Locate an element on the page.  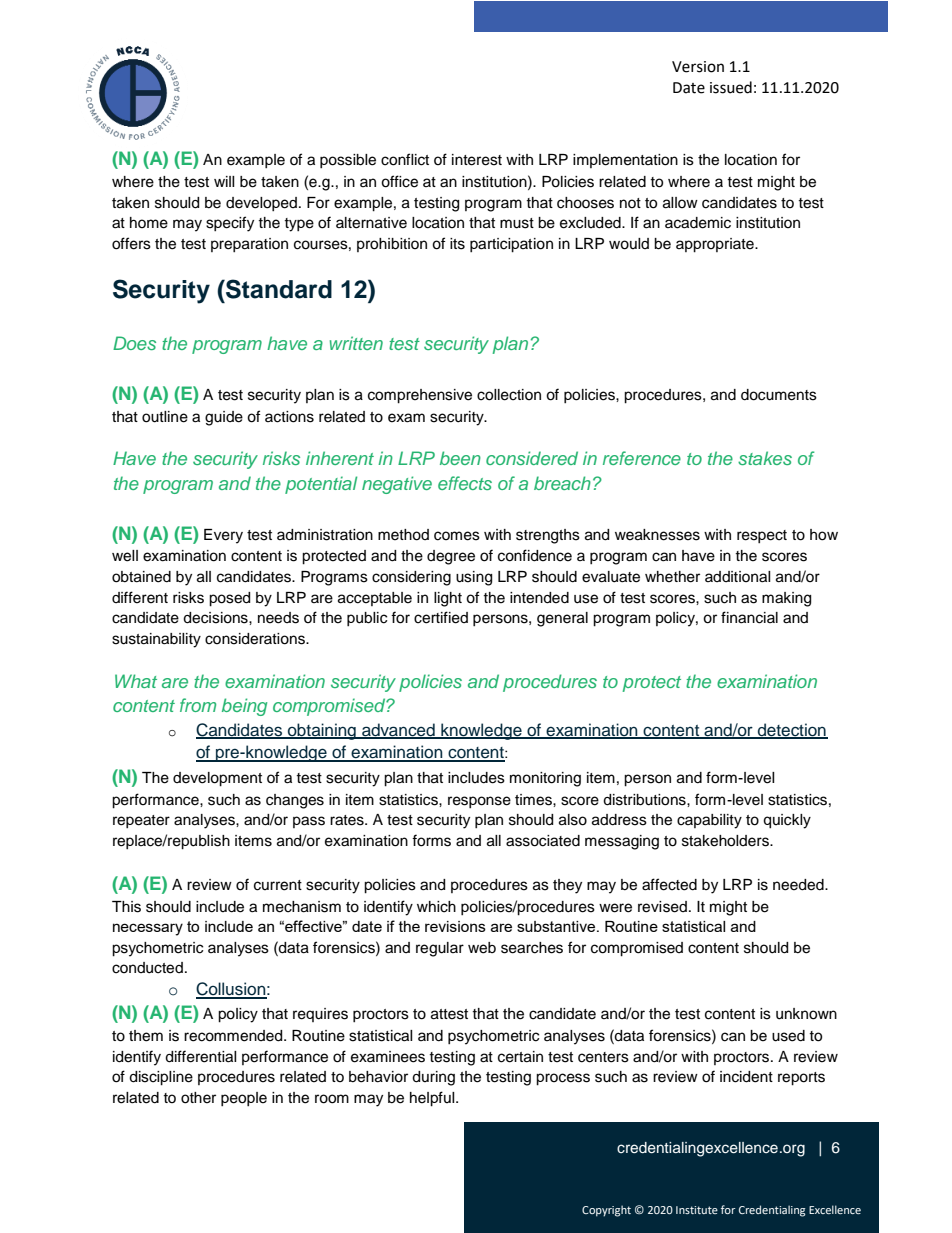
web is located at coordinates (482, 948).
